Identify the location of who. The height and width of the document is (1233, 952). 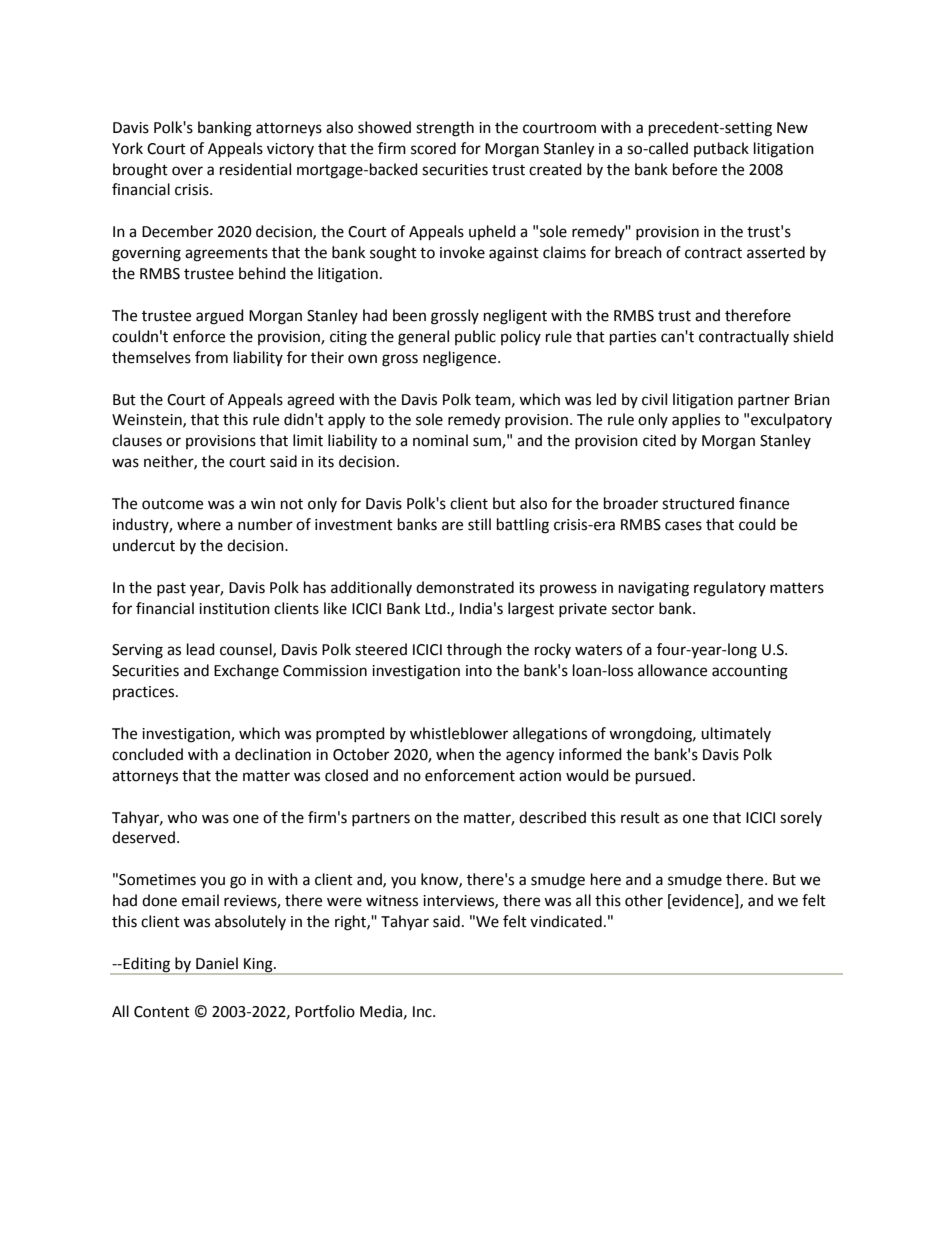
(182, 817).
